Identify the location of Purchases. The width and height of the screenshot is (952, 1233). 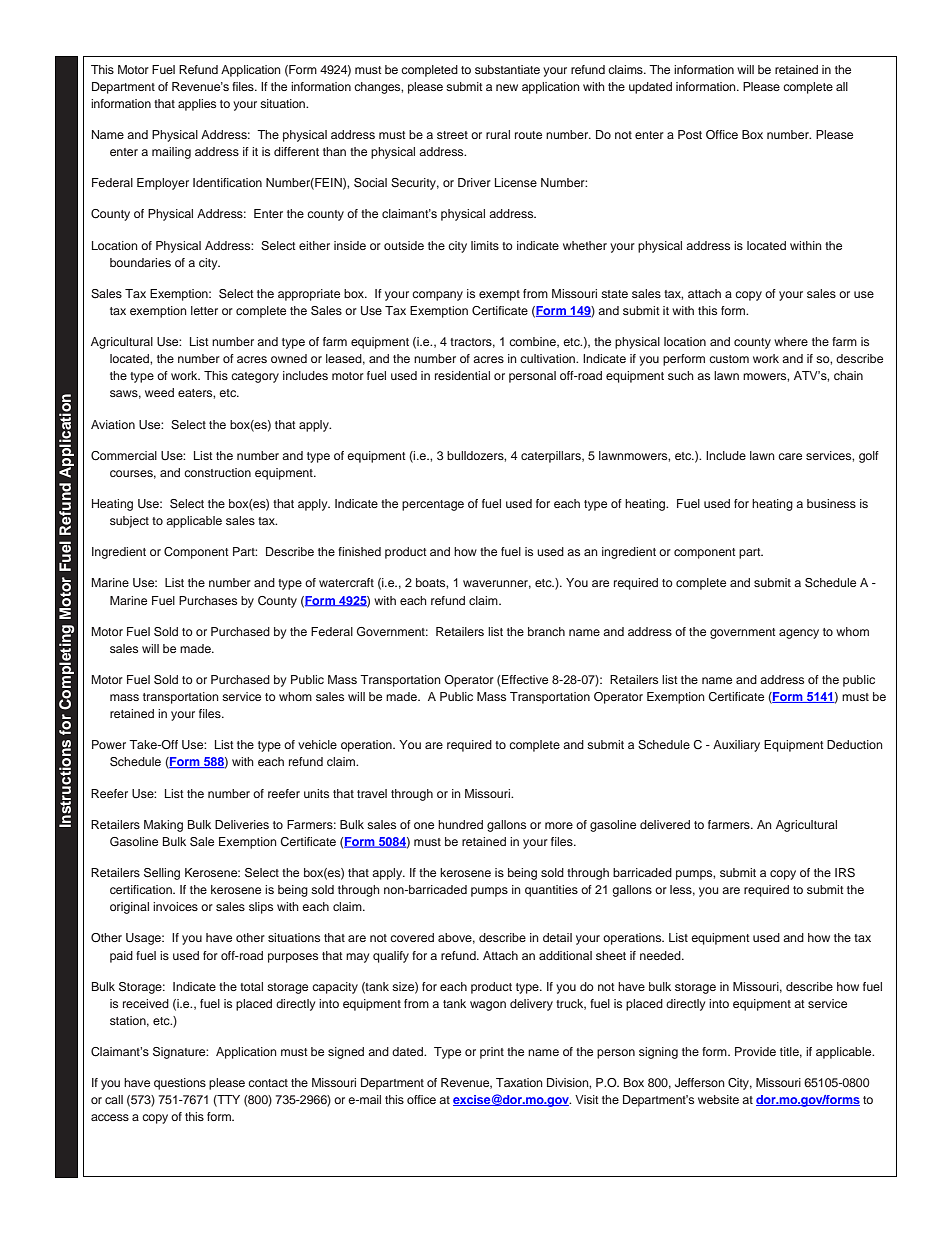
(208, 600).
